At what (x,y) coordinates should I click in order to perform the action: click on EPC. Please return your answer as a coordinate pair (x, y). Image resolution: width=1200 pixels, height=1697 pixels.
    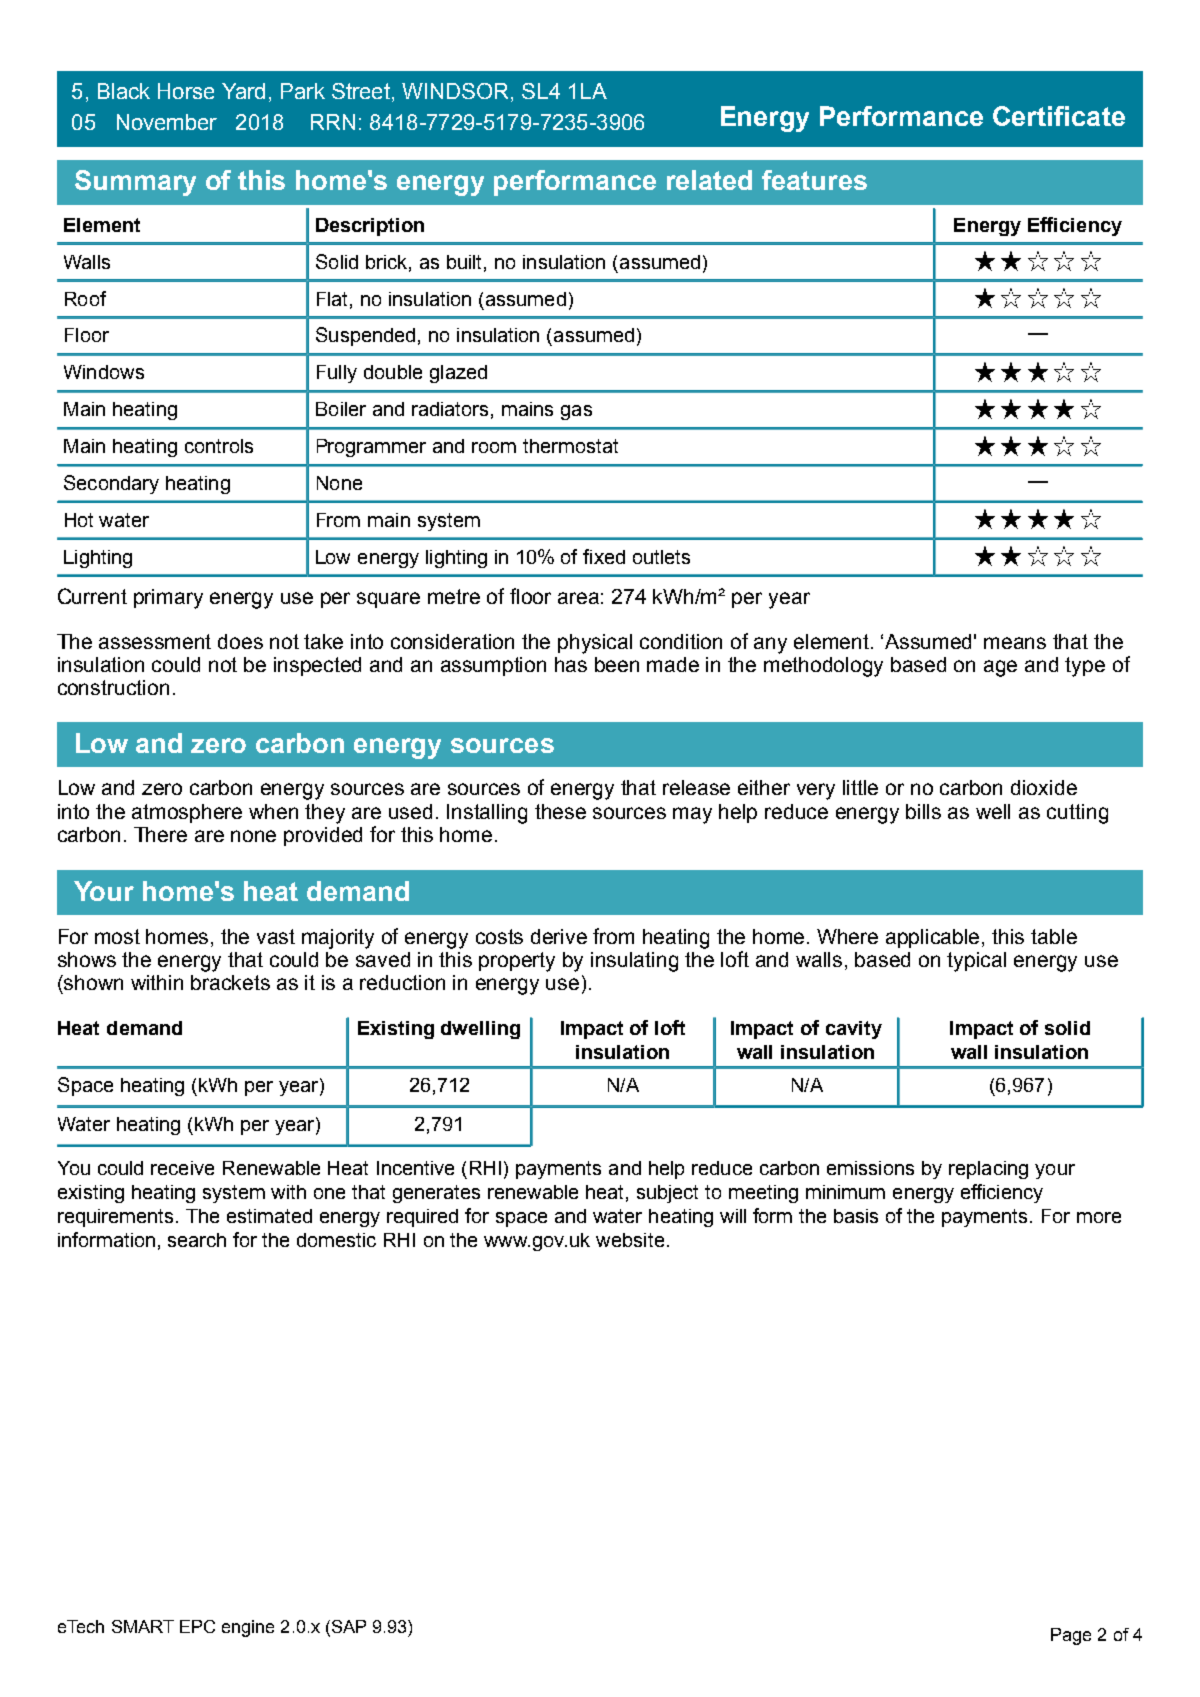
    Looking at the image, I should click on (197, 1626).
